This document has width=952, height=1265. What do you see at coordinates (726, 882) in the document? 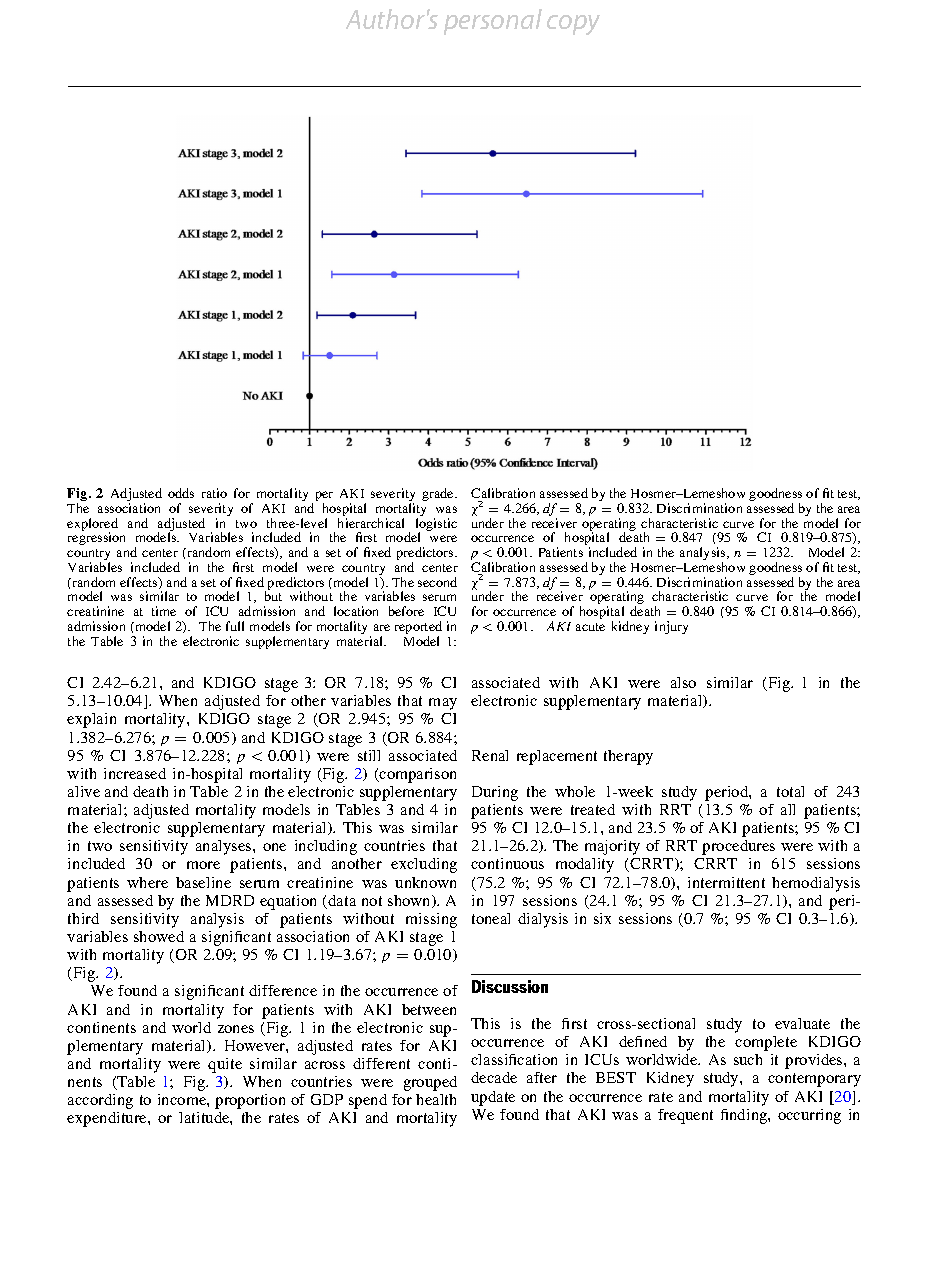
I see `intermittent` at bounding box center [726, 882].
